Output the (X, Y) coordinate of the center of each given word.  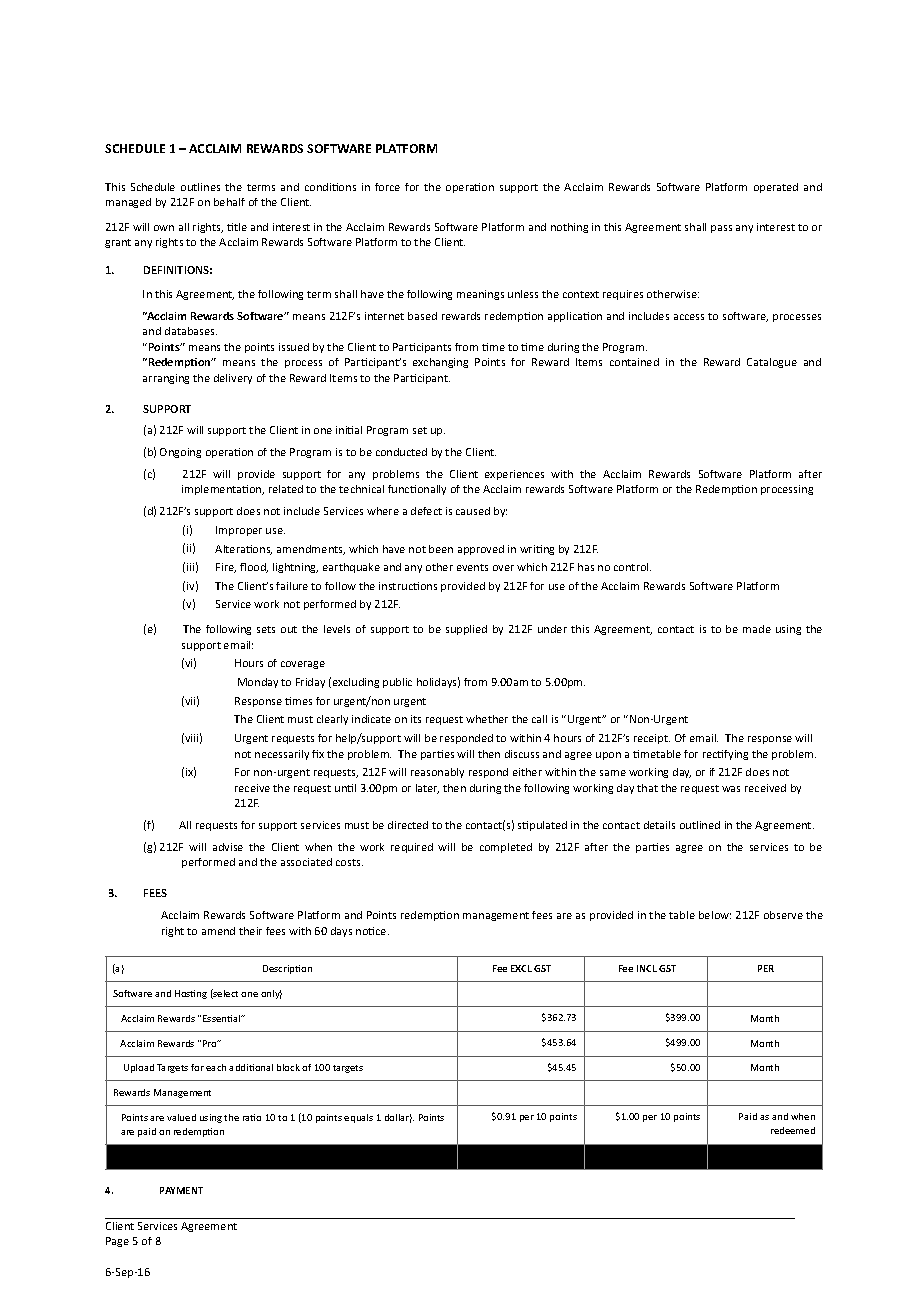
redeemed (793, 1130)
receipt (652, 739)
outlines (200, 187)
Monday (258, 683)
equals (358, 1118)
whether (487, 719)
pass (721, 229)
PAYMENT (181, 1190)
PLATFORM (406, 148)
